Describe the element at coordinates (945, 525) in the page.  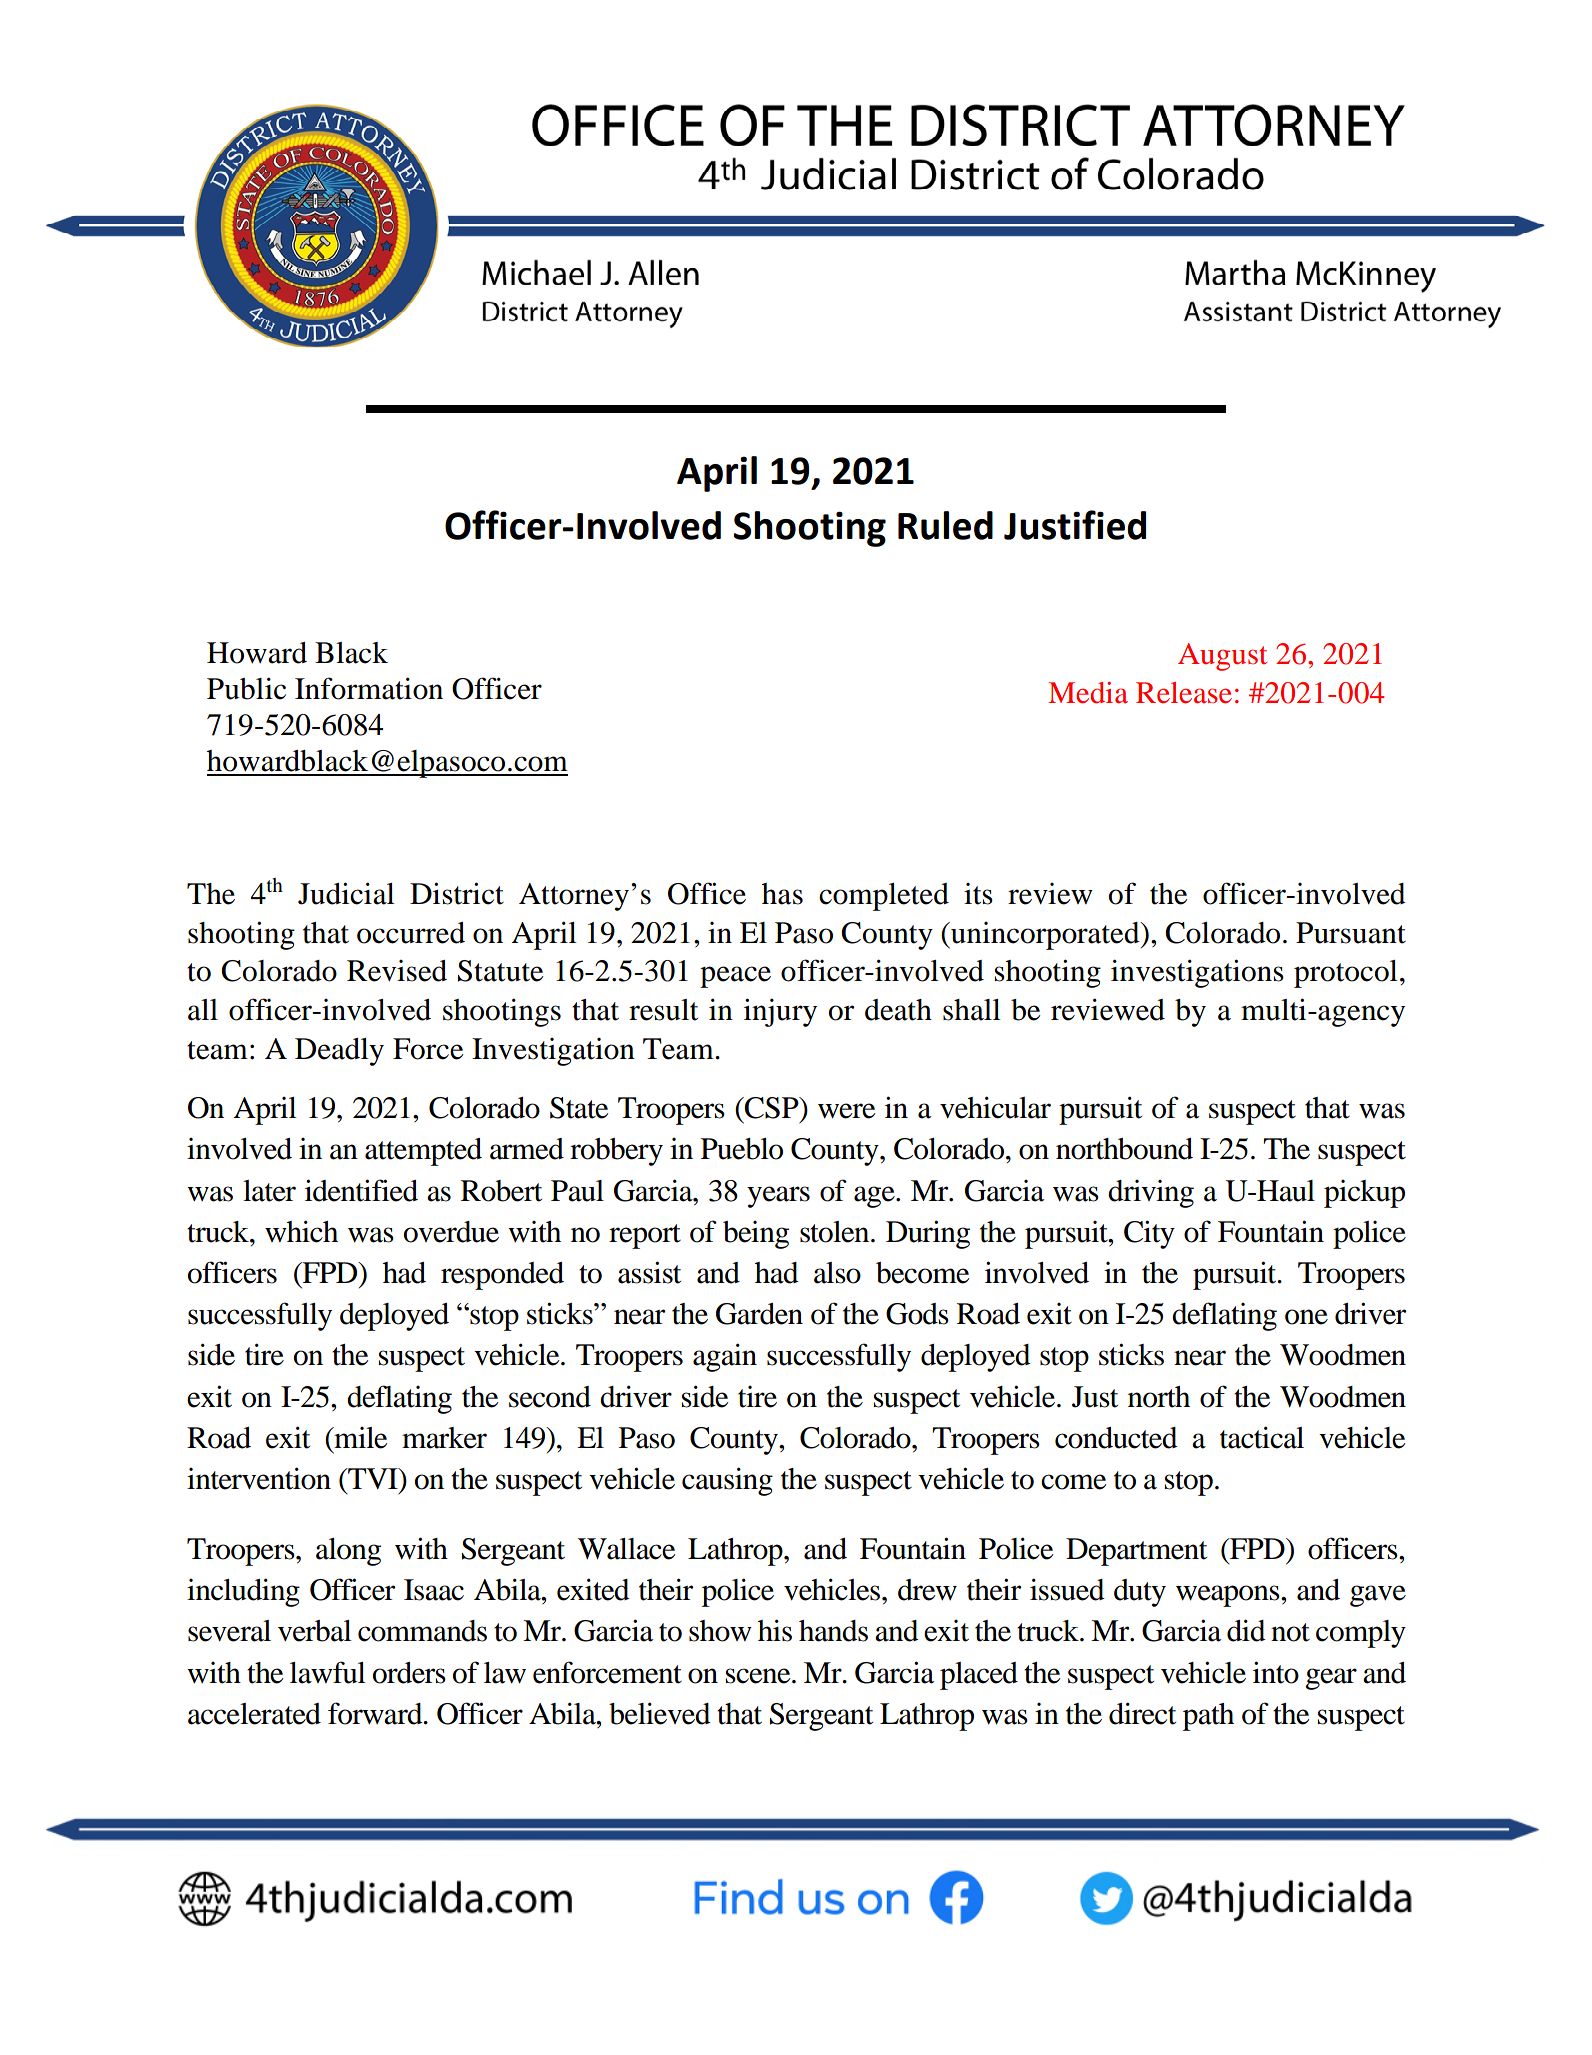
I see `Ruled` at that location.
